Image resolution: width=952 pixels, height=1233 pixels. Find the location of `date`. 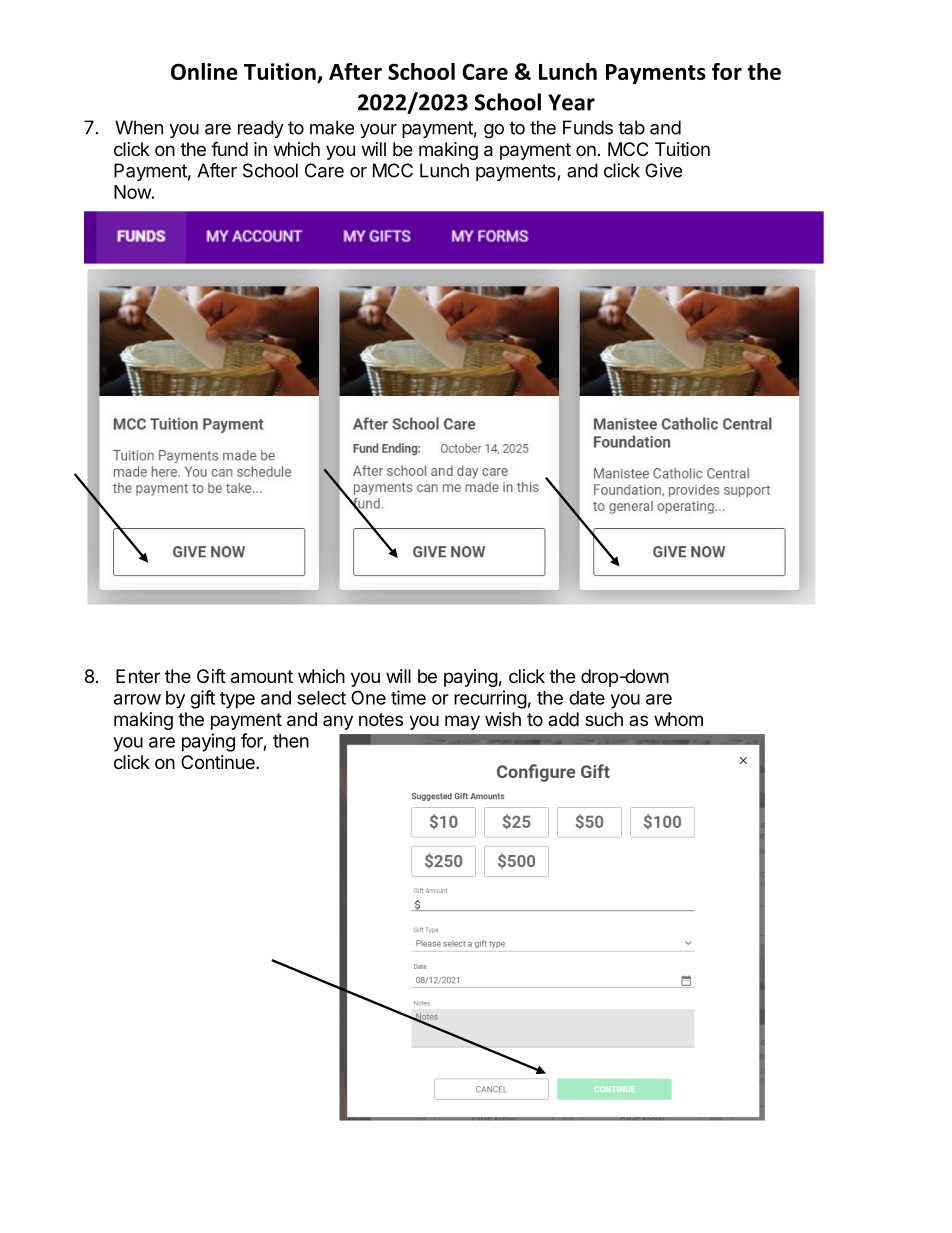

date is located at coordinates (587, 698).
